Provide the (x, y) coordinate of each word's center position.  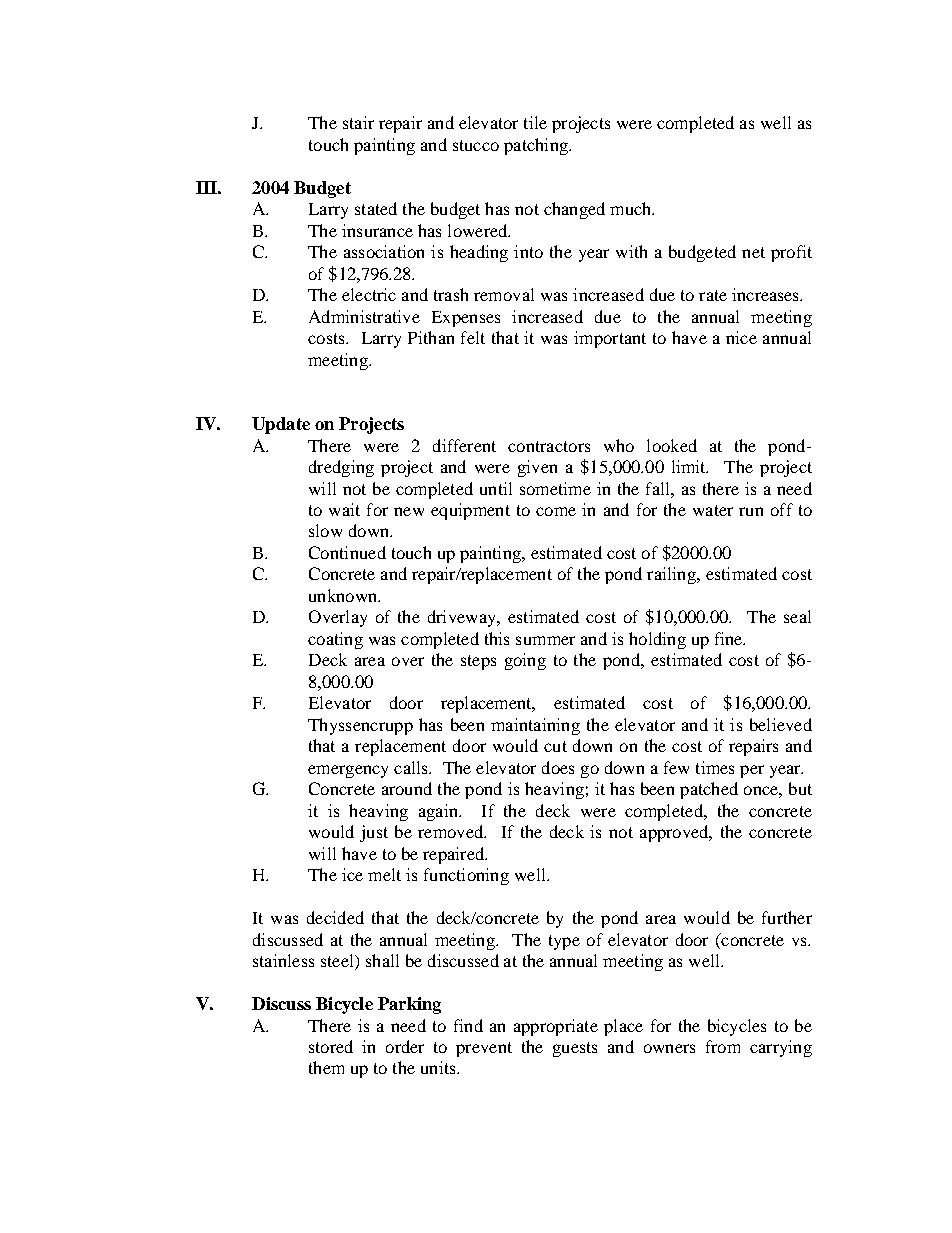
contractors (549, 446)
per (752, 771)
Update (281, 425)
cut (555, 746)
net (753, 252)
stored (331, 1046)
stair (358, 122)
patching (537, 146)
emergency (348, 771)
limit (690, 466)
